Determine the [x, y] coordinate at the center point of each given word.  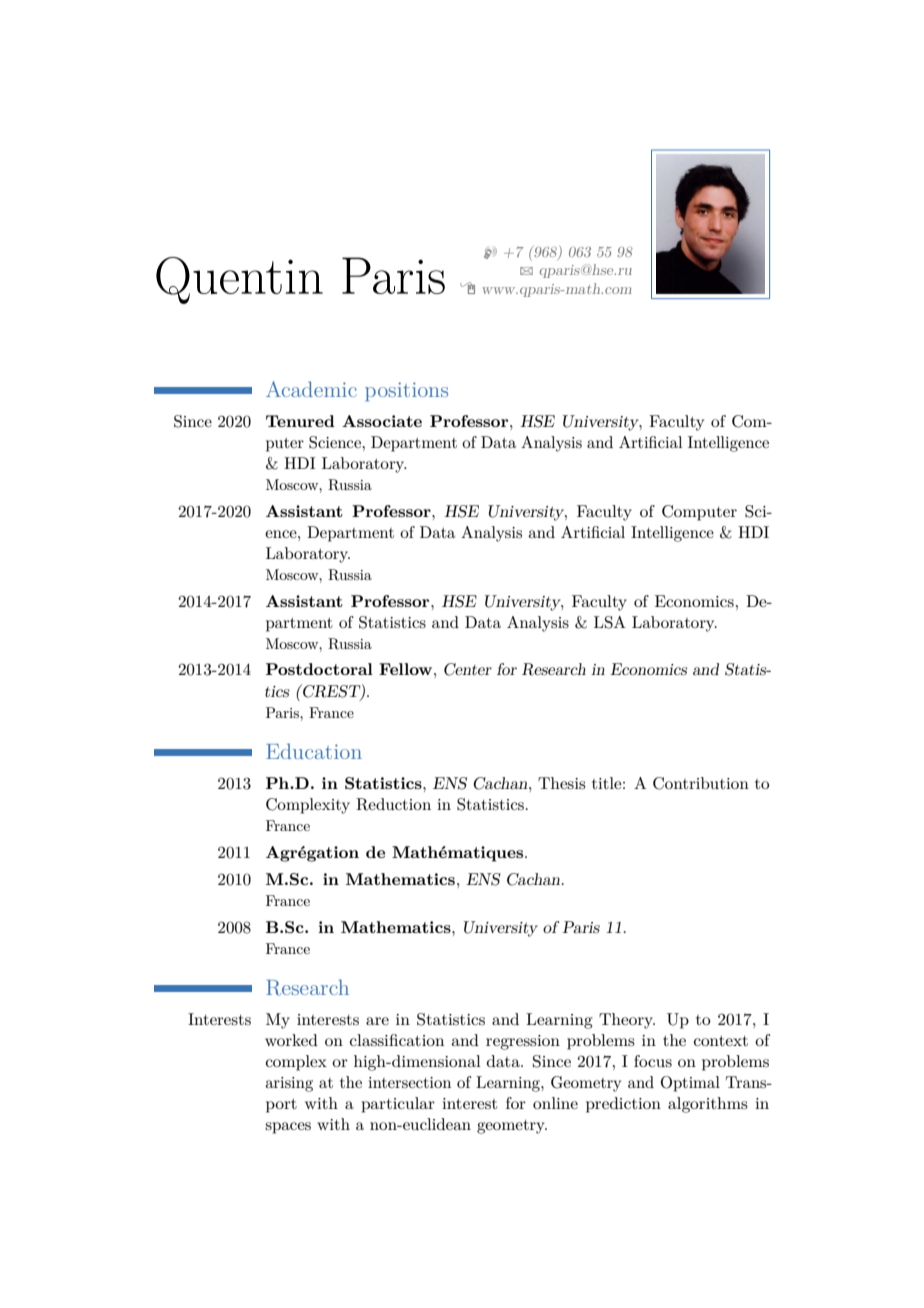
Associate [382, 421]
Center [468, 669]
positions [406, 391]
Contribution [701, 783]
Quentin [239, 280]
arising [289, 1084]
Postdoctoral [319, 669]
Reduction [393, 804]
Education [314, 751]
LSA [610, 622]
